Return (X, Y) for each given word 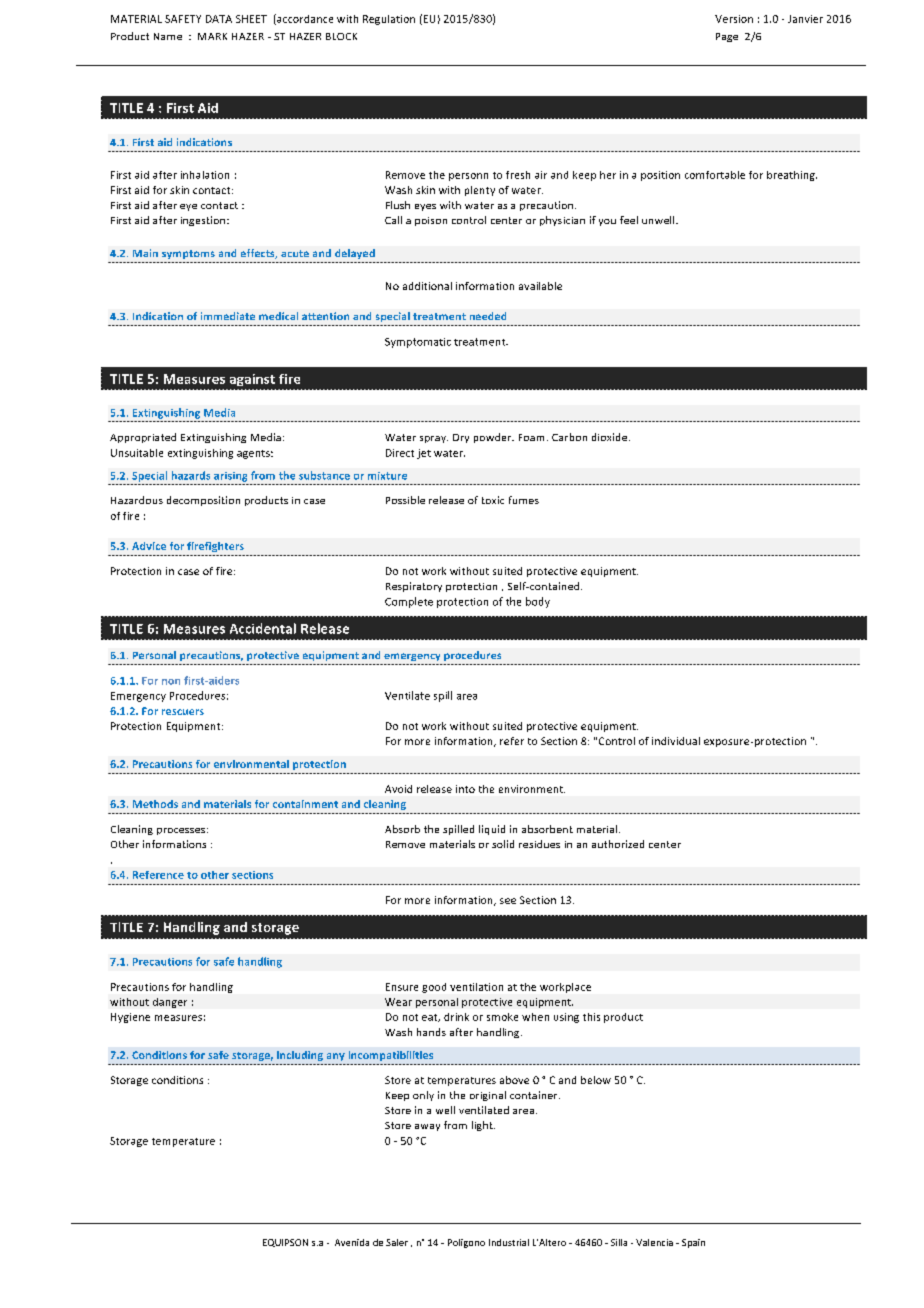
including (300, 1056)
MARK (212, 36)
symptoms (188, 254)
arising (230, 477)
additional (427, 286)
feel (629, 220)
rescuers (183, 712)
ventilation (476, 987)
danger (170, 1003)
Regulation (389, 20)
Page (727, 37)
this (591, 1017)
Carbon (569, 437)
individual (676, 741)
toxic (493, 500)
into (465, 789)
